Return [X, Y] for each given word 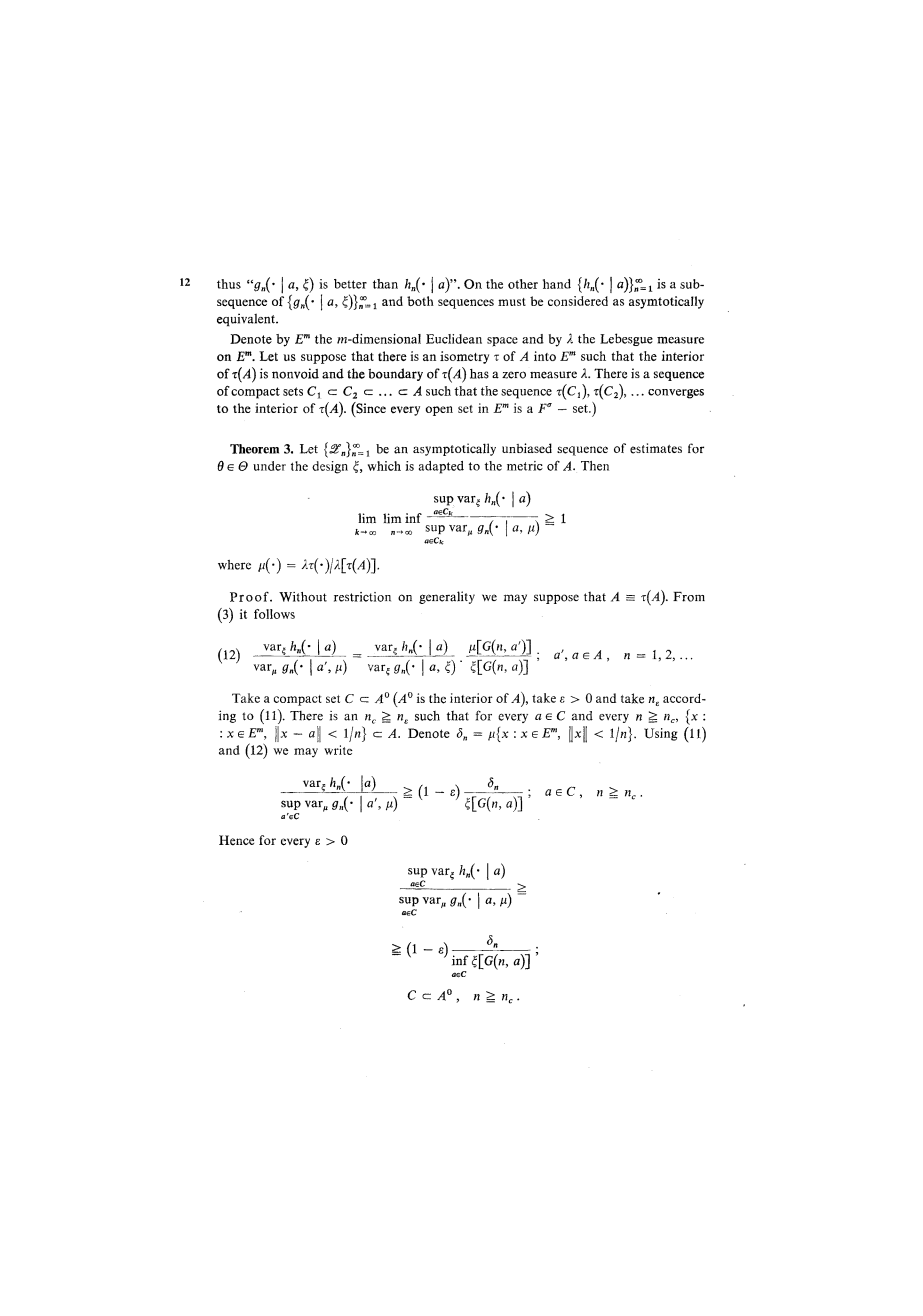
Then [595, 466]
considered [578, 301]
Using [661, 734]
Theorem [254, 449]
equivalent [247, 319]
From [689, 597]
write [338, 750]
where [234, 565]
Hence [236, 840]
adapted [441, 467]
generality [447, 597]
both [420, 301]
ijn [352, 734]
